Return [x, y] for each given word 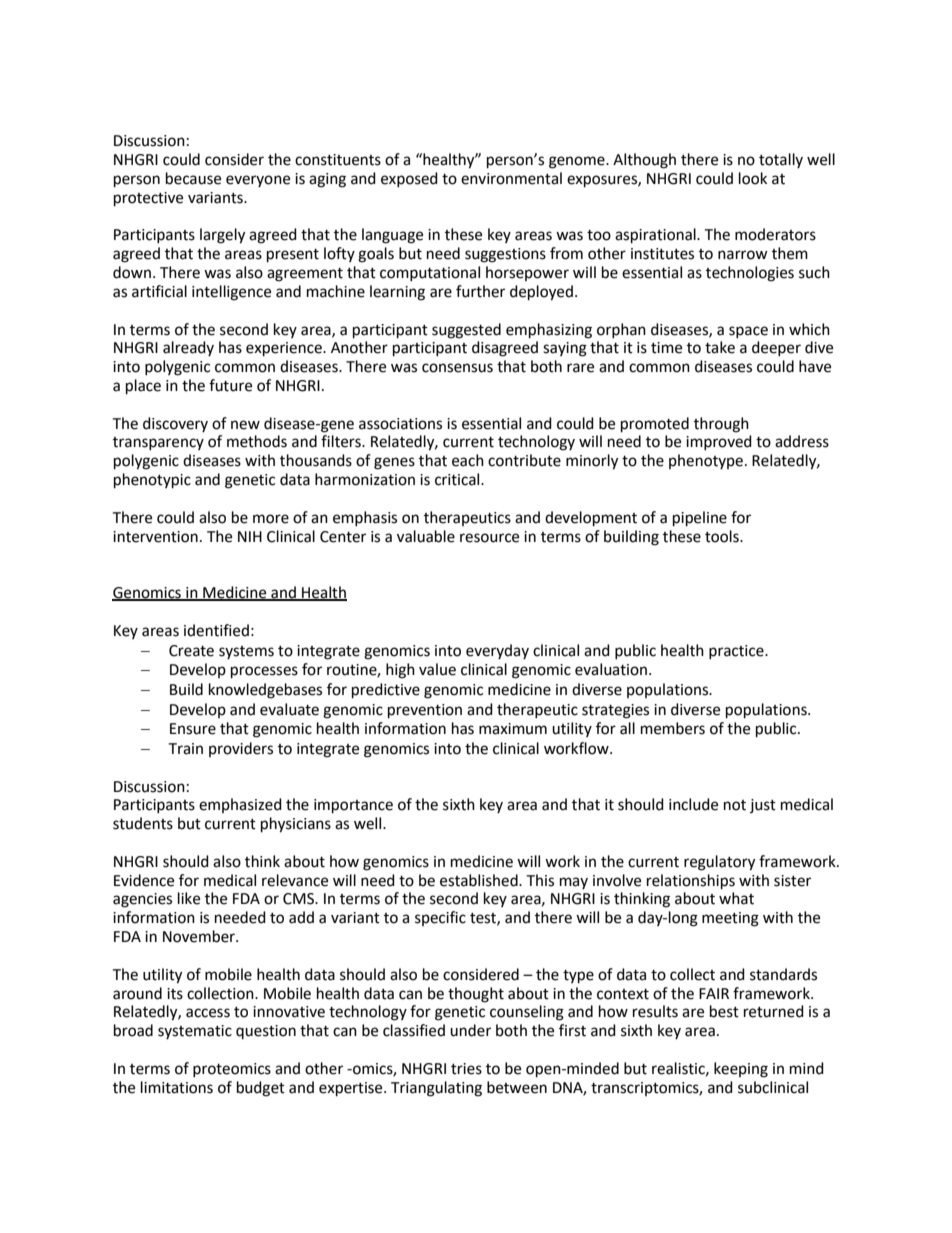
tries [466, 1069]
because [193, 178]
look [753, 178]
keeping [741, 1070]
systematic [195, 1032]
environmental [511, 178]
